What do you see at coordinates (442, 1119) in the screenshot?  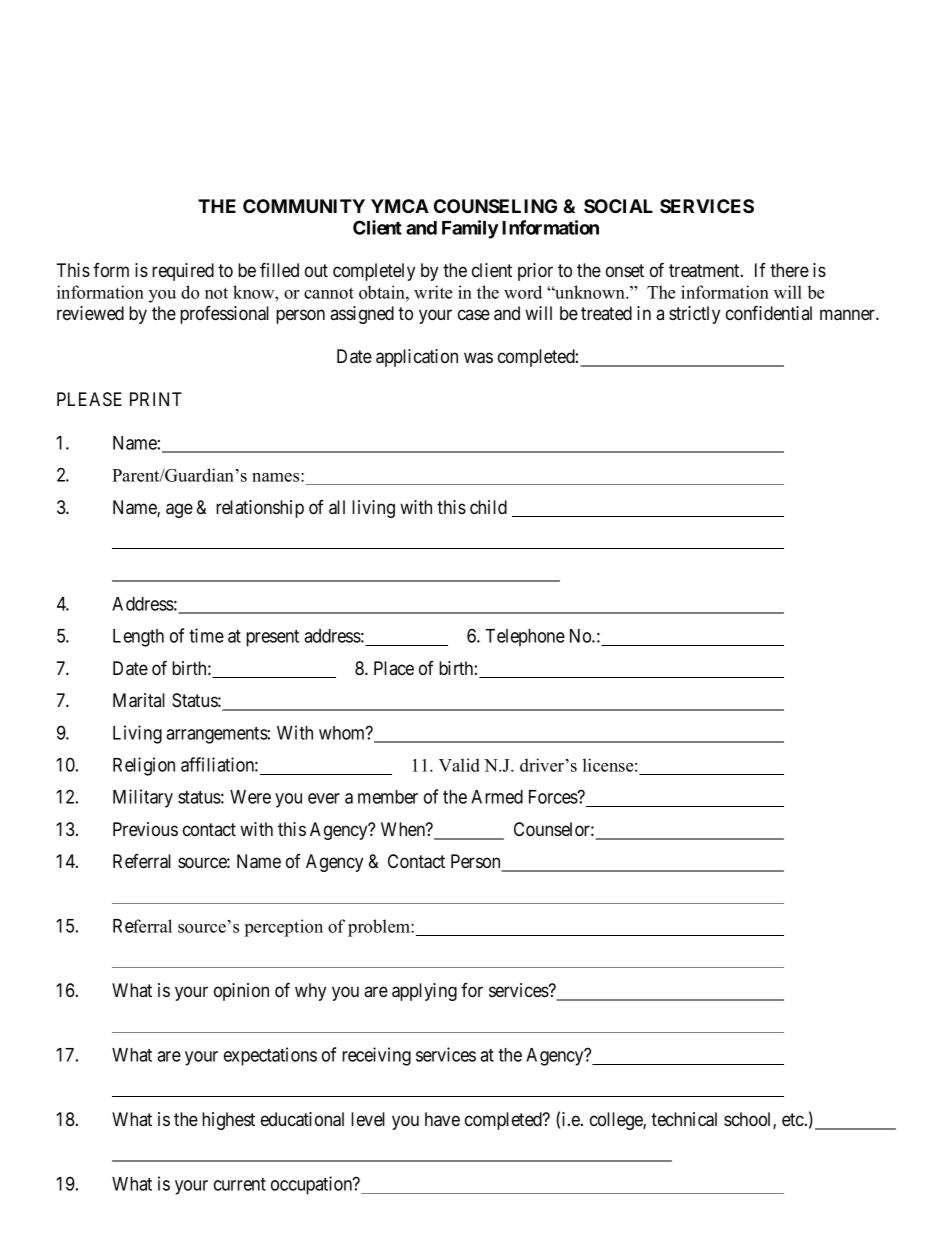 I see `have` at bounding box center [442, 1119].
